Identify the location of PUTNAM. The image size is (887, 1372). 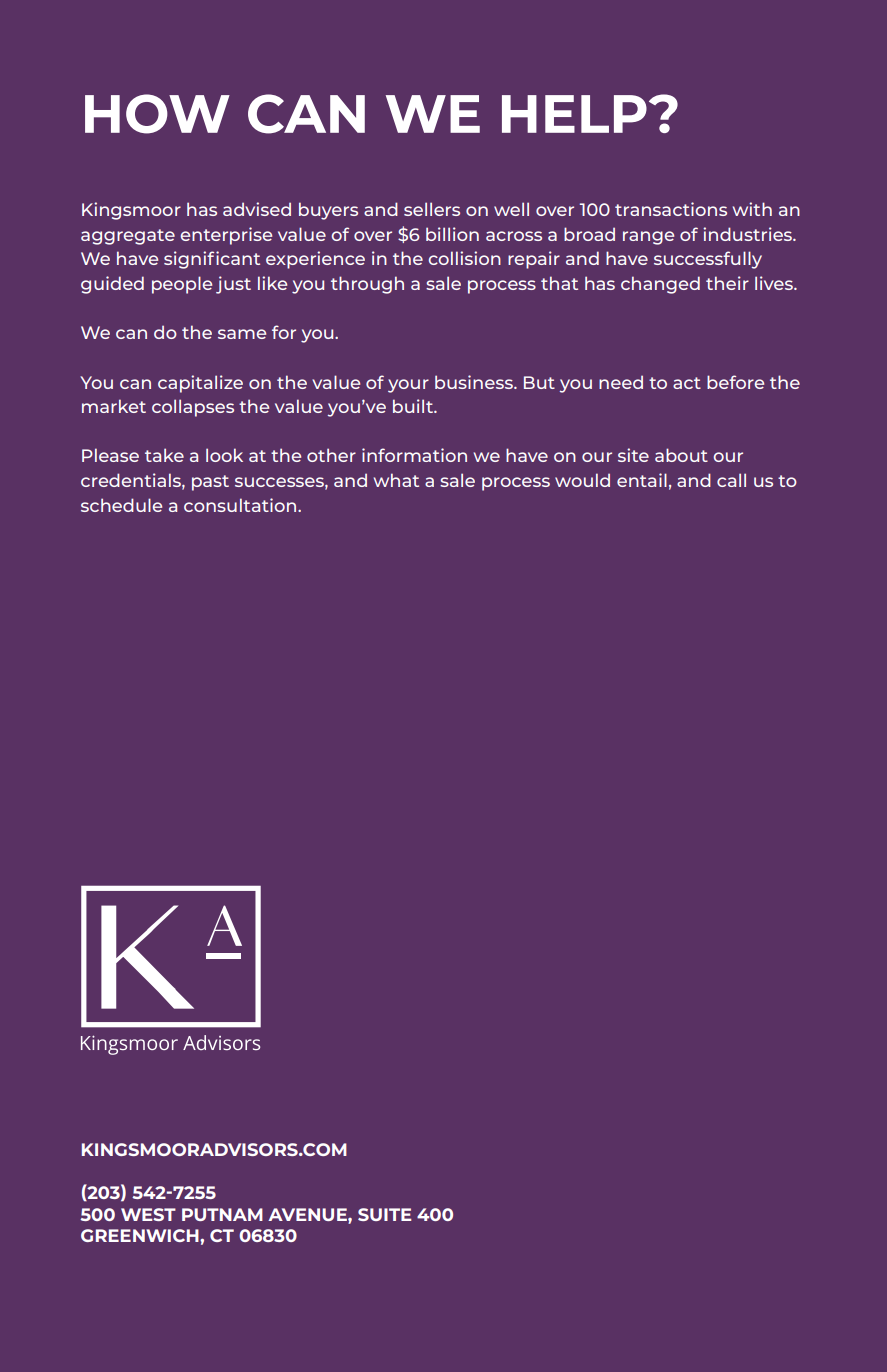
(222, 1214).
